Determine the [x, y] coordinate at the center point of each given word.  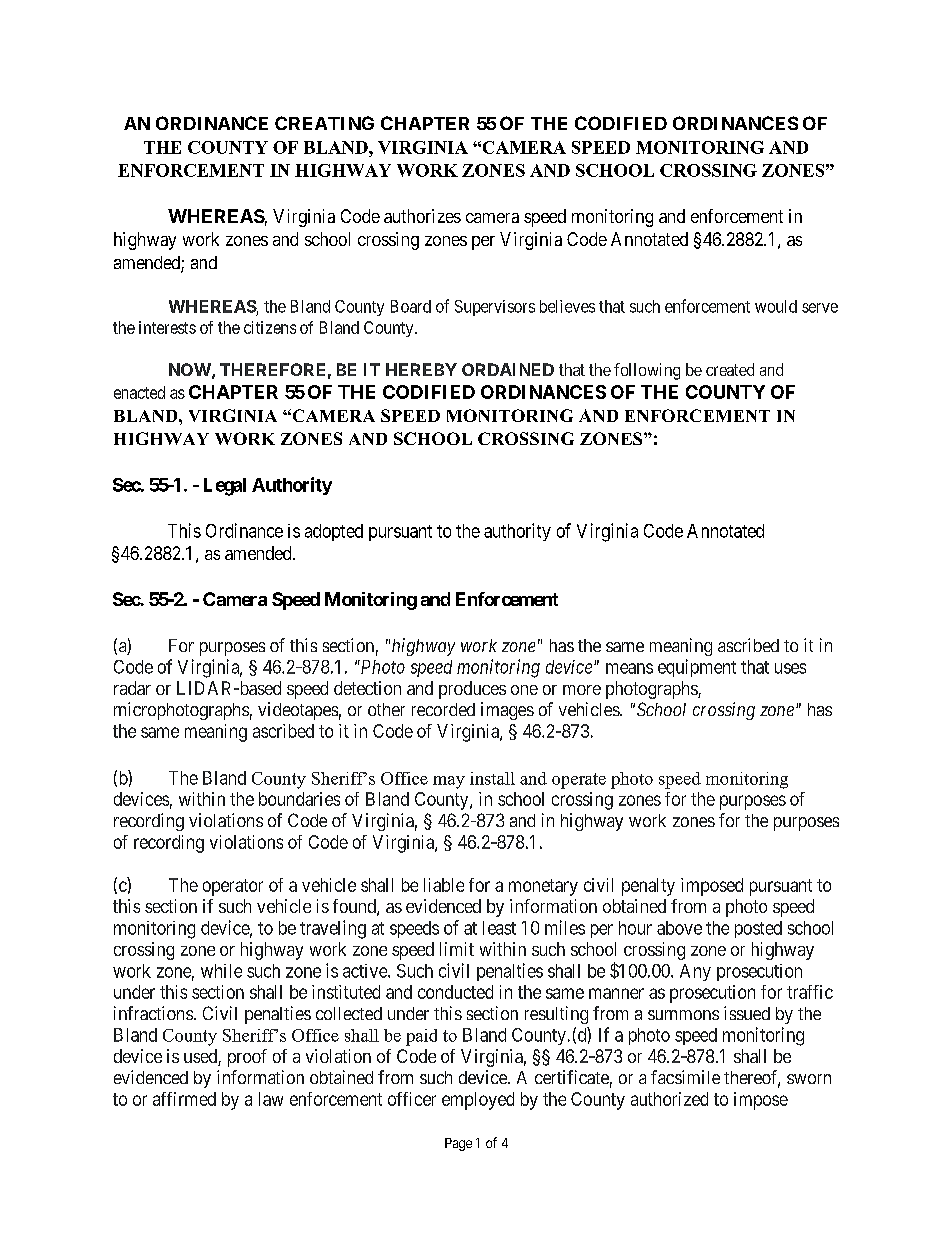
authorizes [422, 216]
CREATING [324, 123]
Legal [225, 487]
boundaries [299, 799]
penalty [648, 887]
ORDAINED [508, 369]
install [492, 778]
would [776, 306]
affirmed [184, 1099]
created [730, 369]
